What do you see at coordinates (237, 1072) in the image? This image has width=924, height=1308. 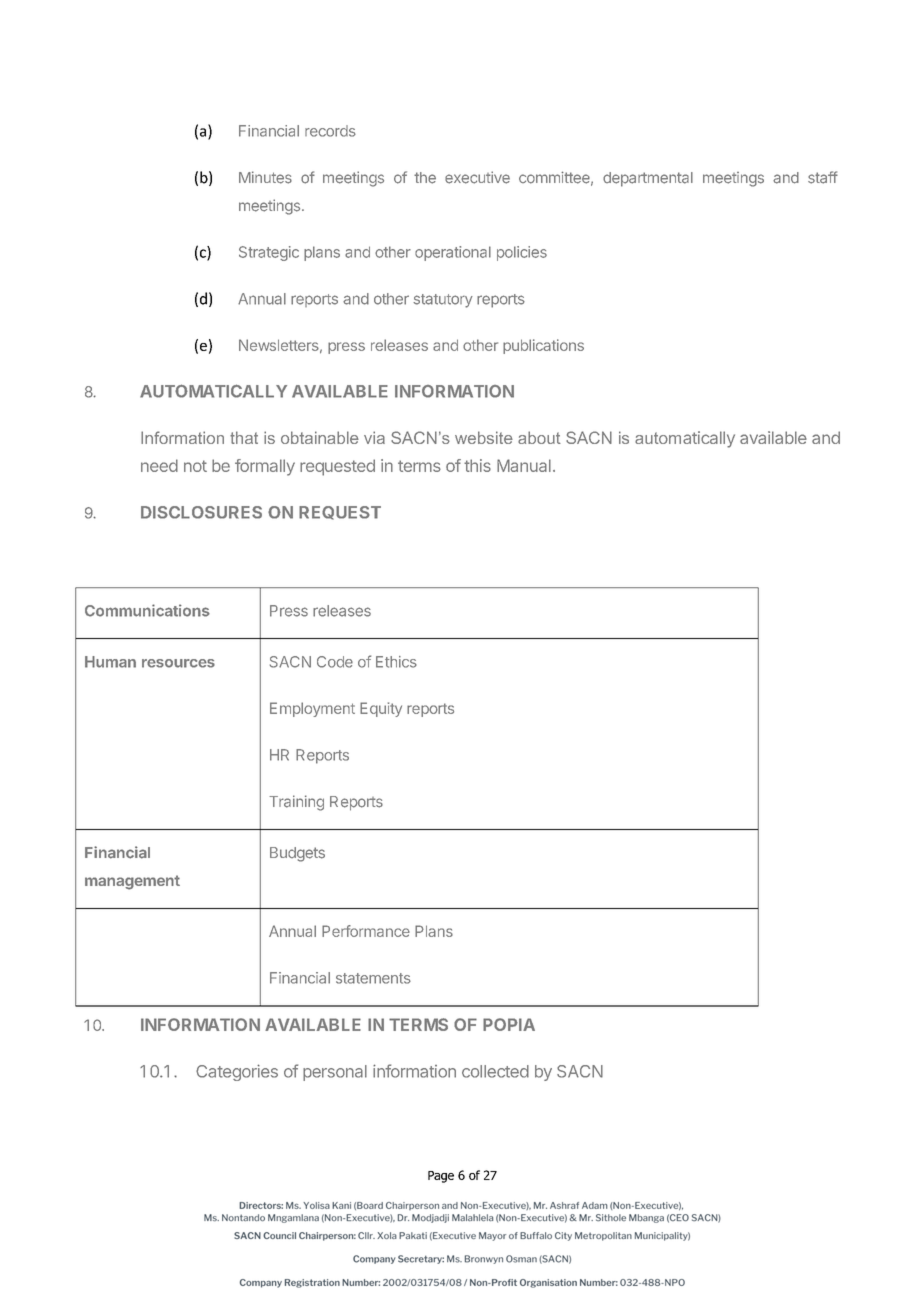 I see `Categories` at bounding box center [237, 1072].
